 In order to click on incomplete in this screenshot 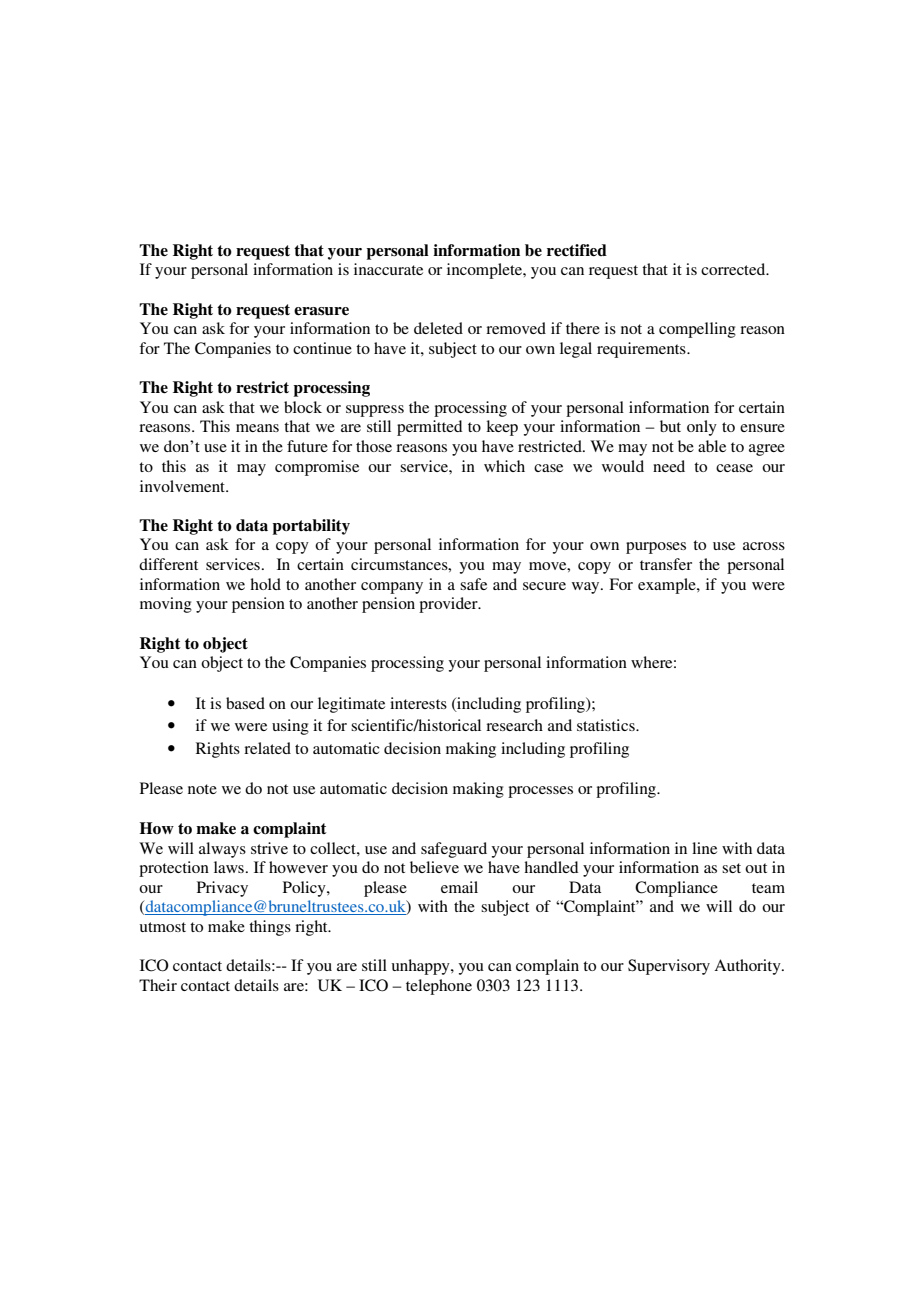, I will do `click(485, 271)`.
